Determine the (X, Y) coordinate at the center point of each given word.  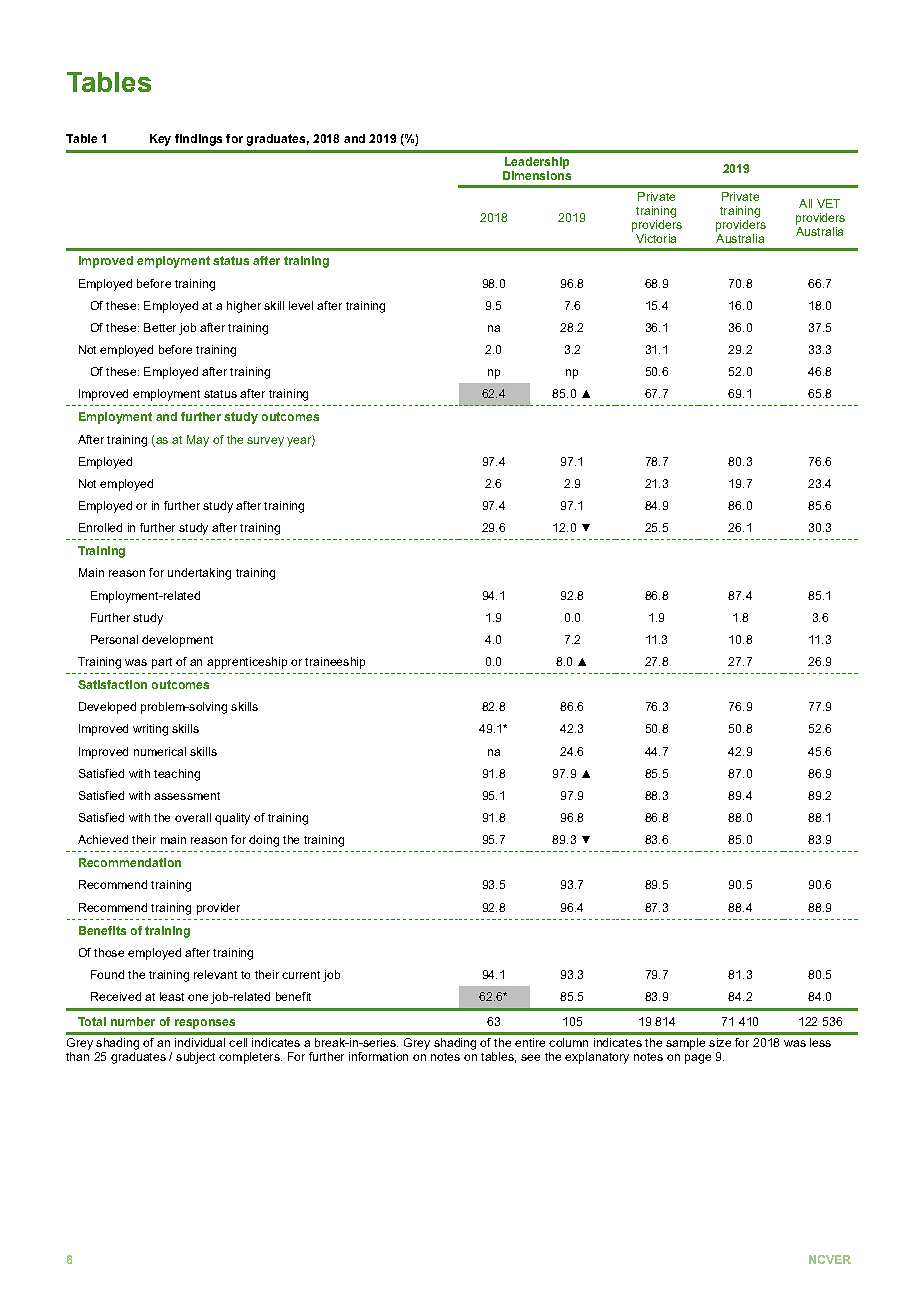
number (133, 1021)
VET (828, 203)
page (698, 1059)
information (378, 1056)
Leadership (537, 163)
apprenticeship (247, 663)
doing (264, 841)
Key (160, 140)
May (198, 441)
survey (265, 442)
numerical (160, 751)
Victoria (656, 238)
